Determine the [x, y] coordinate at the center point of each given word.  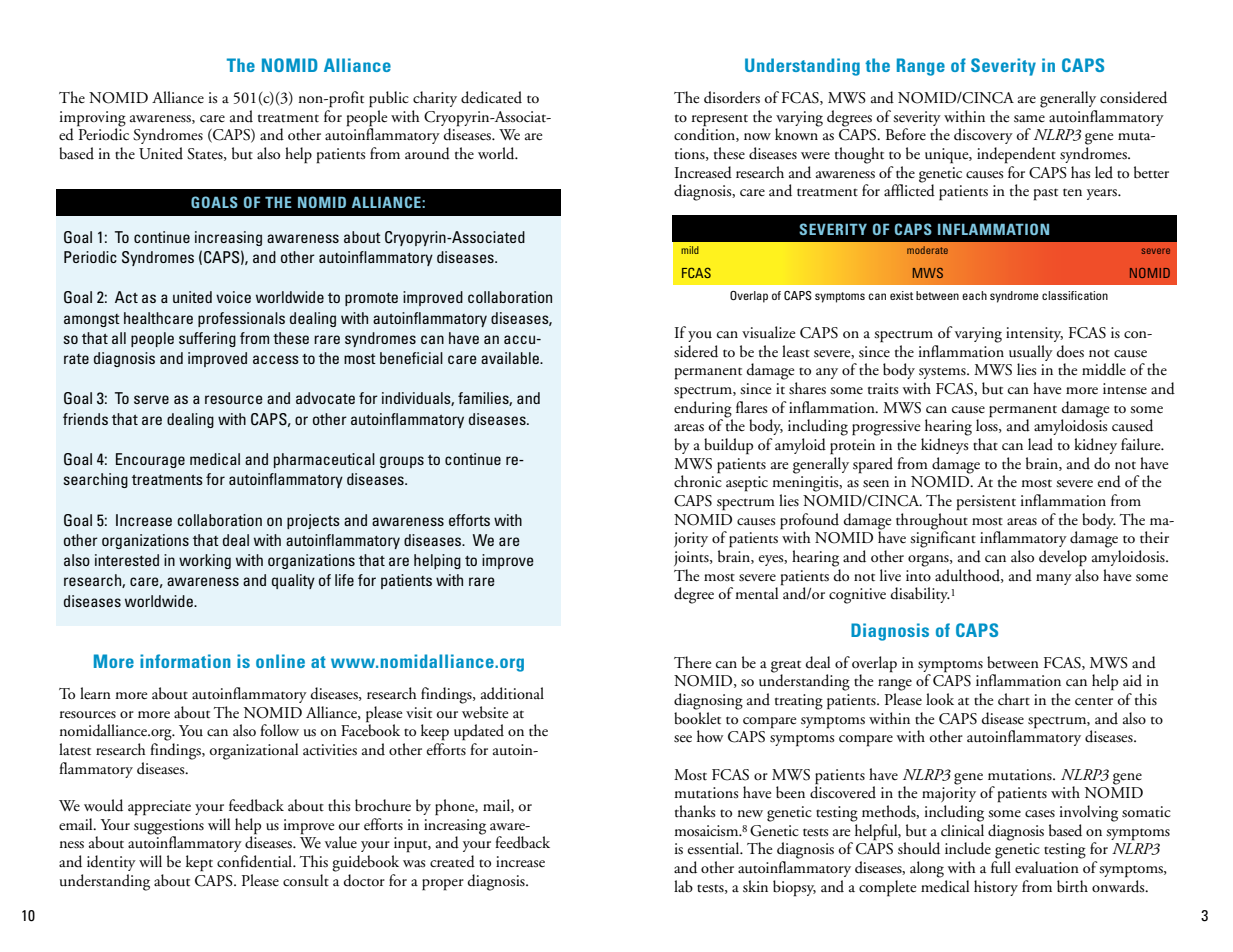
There [692, 662]
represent [720, 120]
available [511, 358]
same [1029, 118]
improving [93, 120]
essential [715, 848]
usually [1031, 353]
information [185, 661]
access [276, 359]
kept [199, 863]
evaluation [1047, 867]
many [1054, 579]
